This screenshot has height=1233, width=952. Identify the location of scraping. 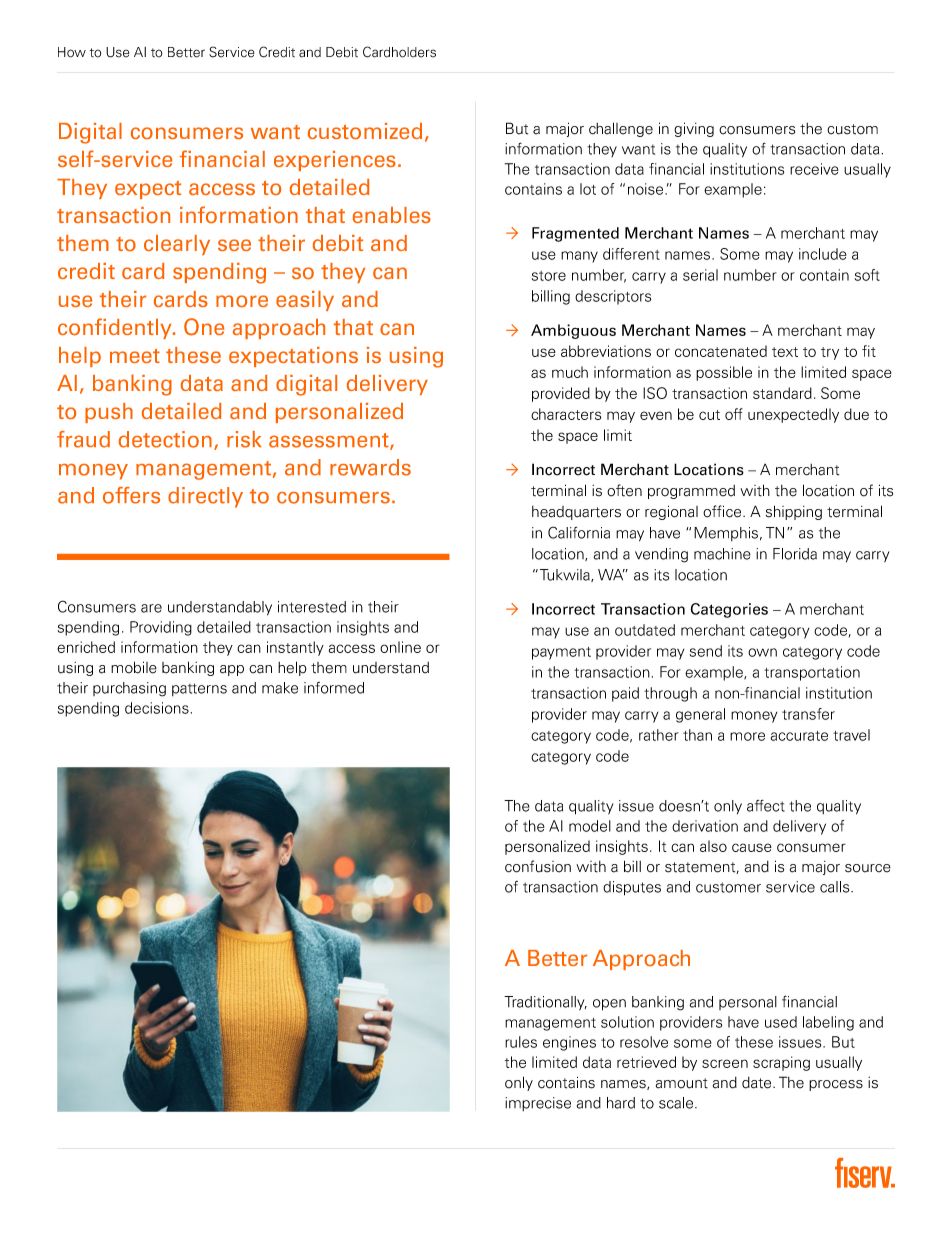
(781, 1063).
